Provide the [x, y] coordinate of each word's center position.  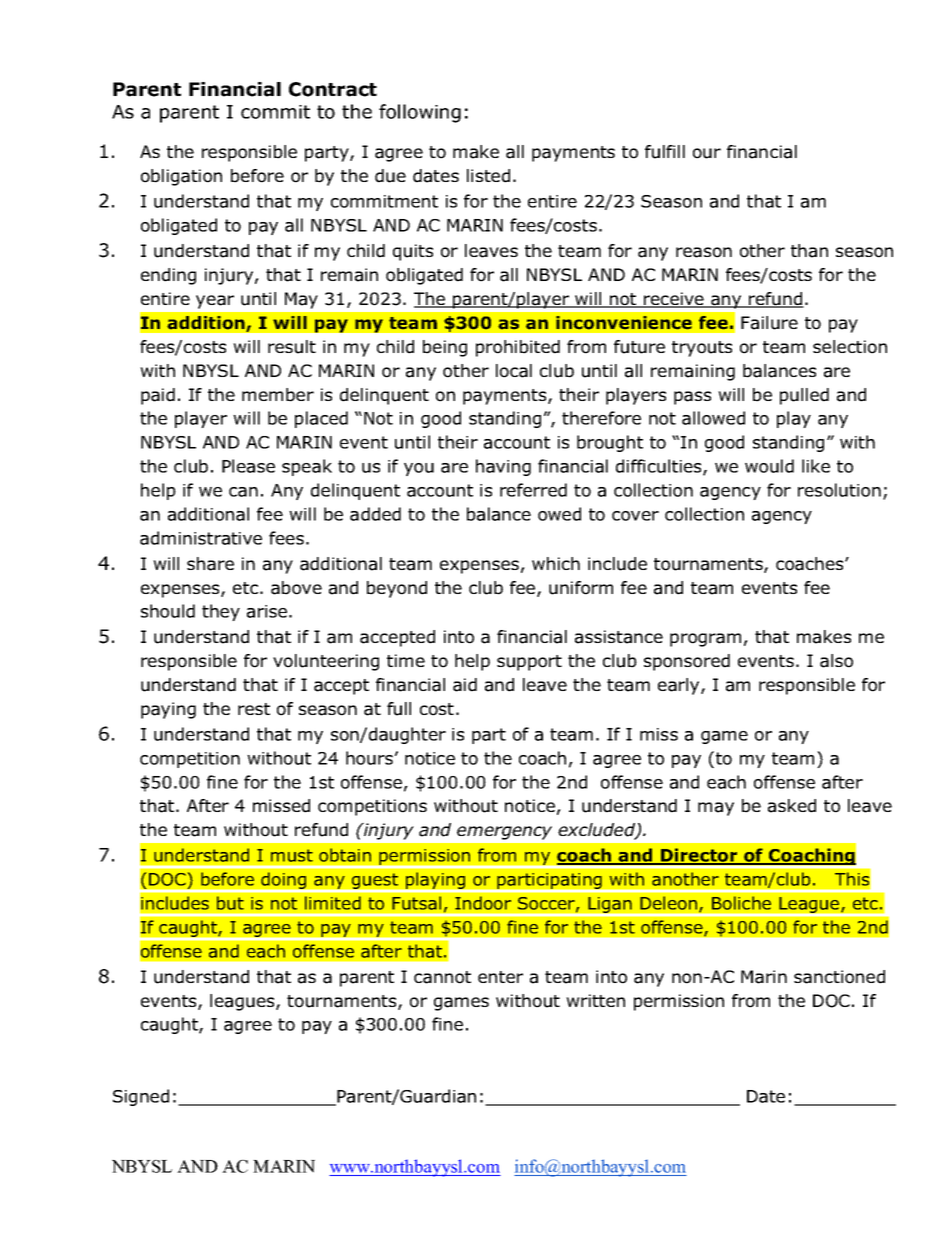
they [221, 612]
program [705, 640]
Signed [141, 1097]
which [556, 563]
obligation [181, 177]
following [420, 113]
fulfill [665, 152]
